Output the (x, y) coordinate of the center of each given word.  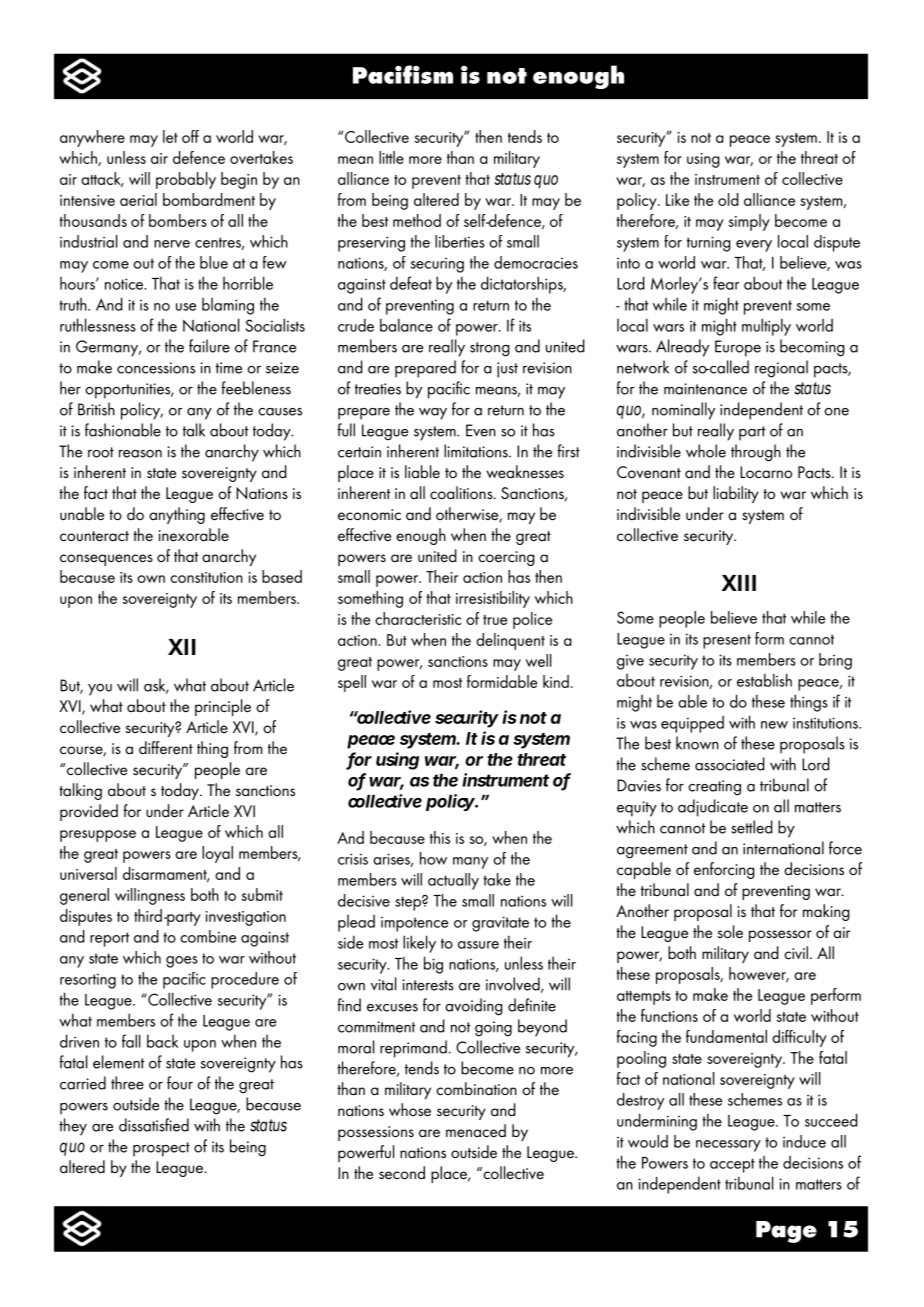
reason (140, 454)
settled (752, 827)
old (728, 199)
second (402, 1173)
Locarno (766, 472)
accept (732, 1165)
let (170, 136)
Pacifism (403, 74)
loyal (217, 854)
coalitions (462, 493)
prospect (161, 1149)
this (440, 837)
